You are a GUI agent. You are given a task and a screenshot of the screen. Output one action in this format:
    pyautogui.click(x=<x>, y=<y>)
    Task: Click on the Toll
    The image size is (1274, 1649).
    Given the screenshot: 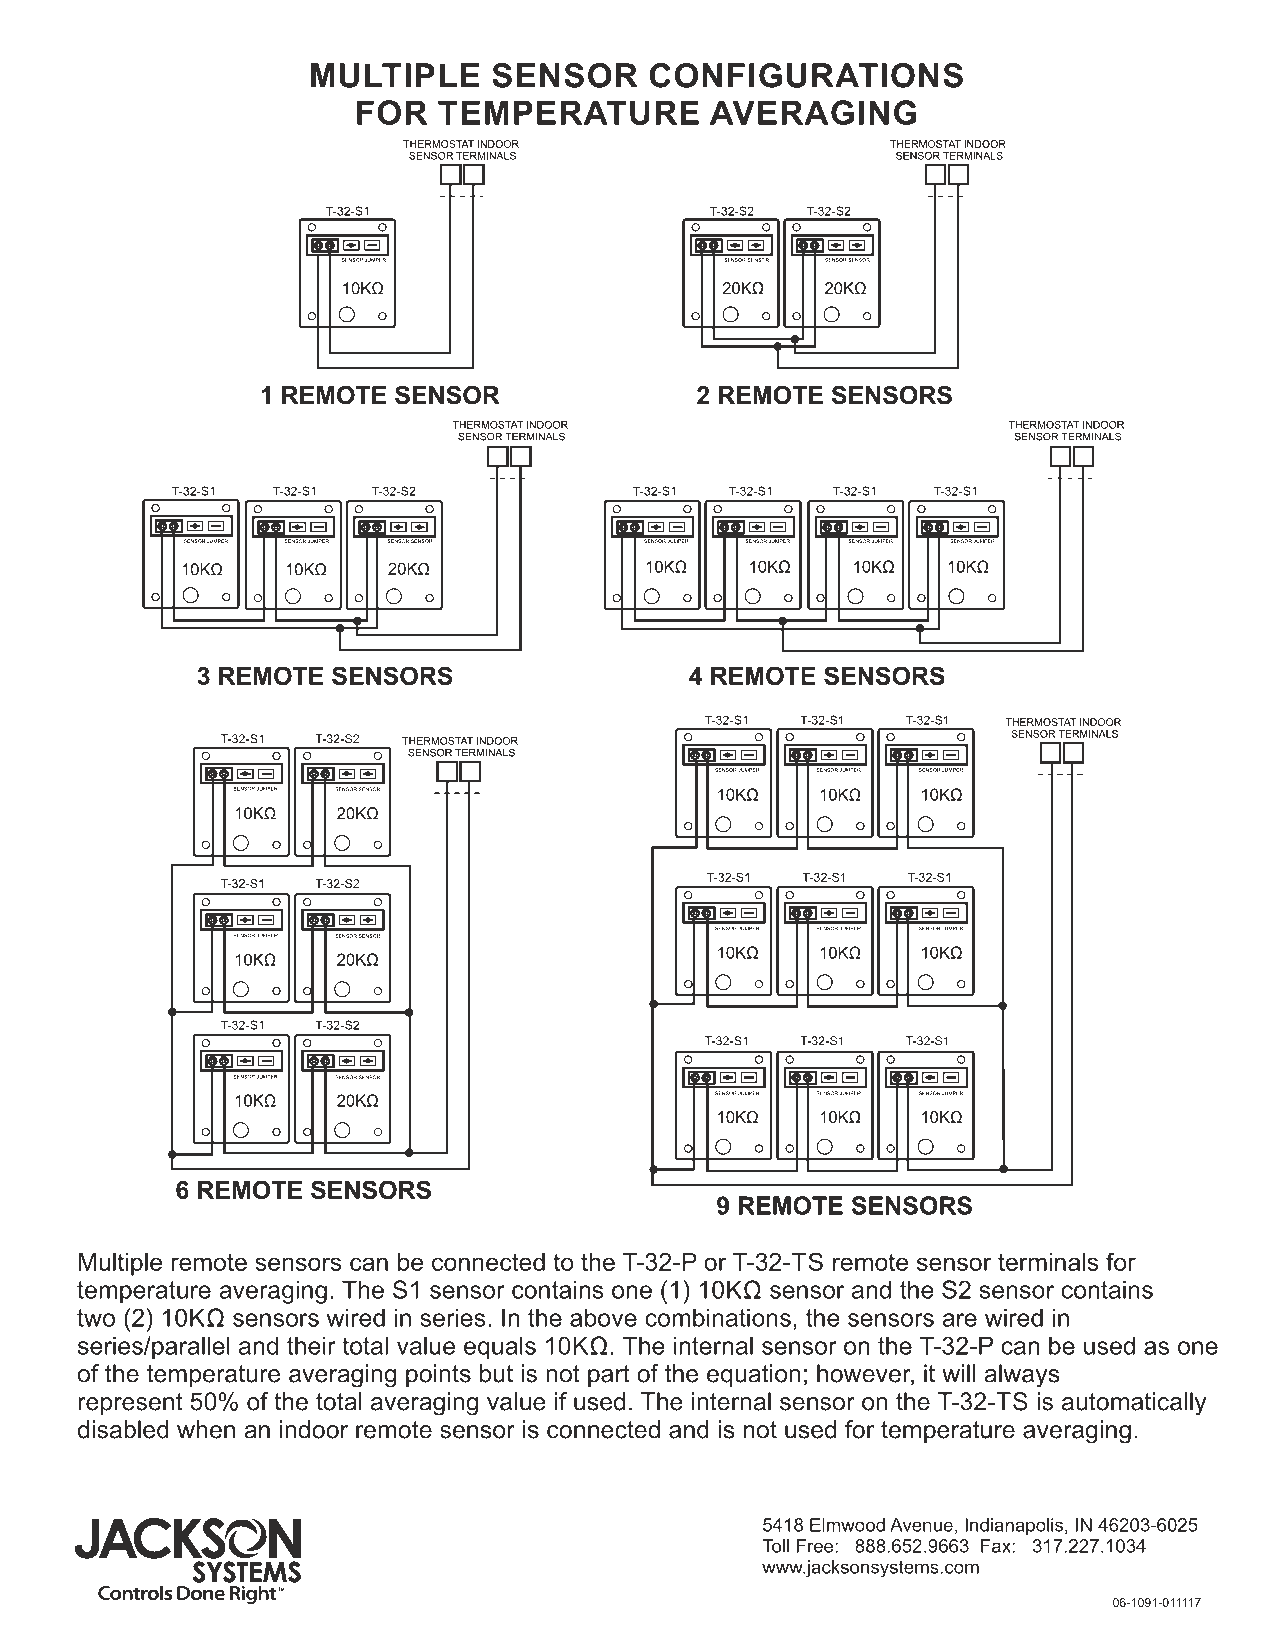 What is the action you would take?
    pyautogui.click(x=775, y=1546)
